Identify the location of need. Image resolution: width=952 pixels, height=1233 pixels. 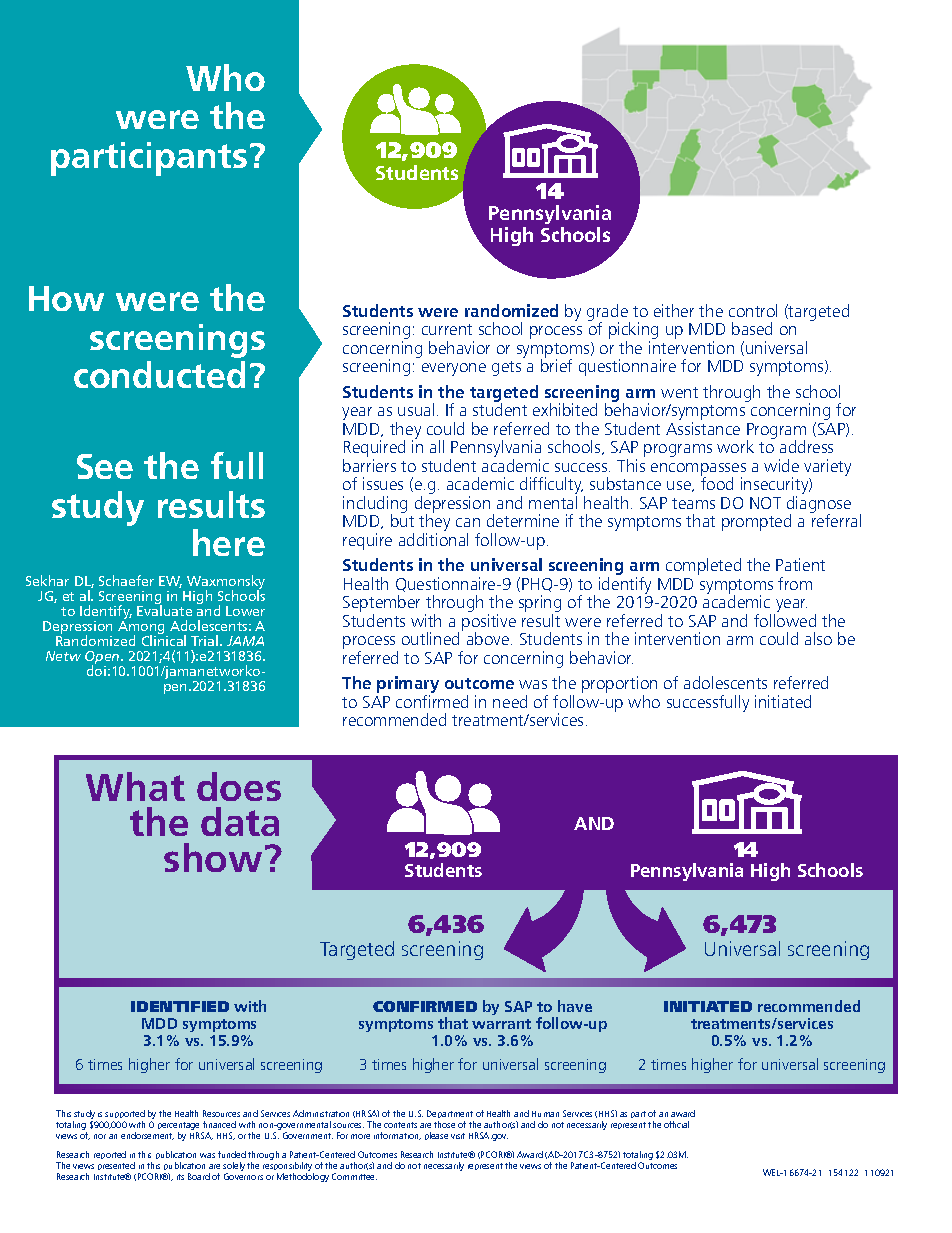
(510, 701).
